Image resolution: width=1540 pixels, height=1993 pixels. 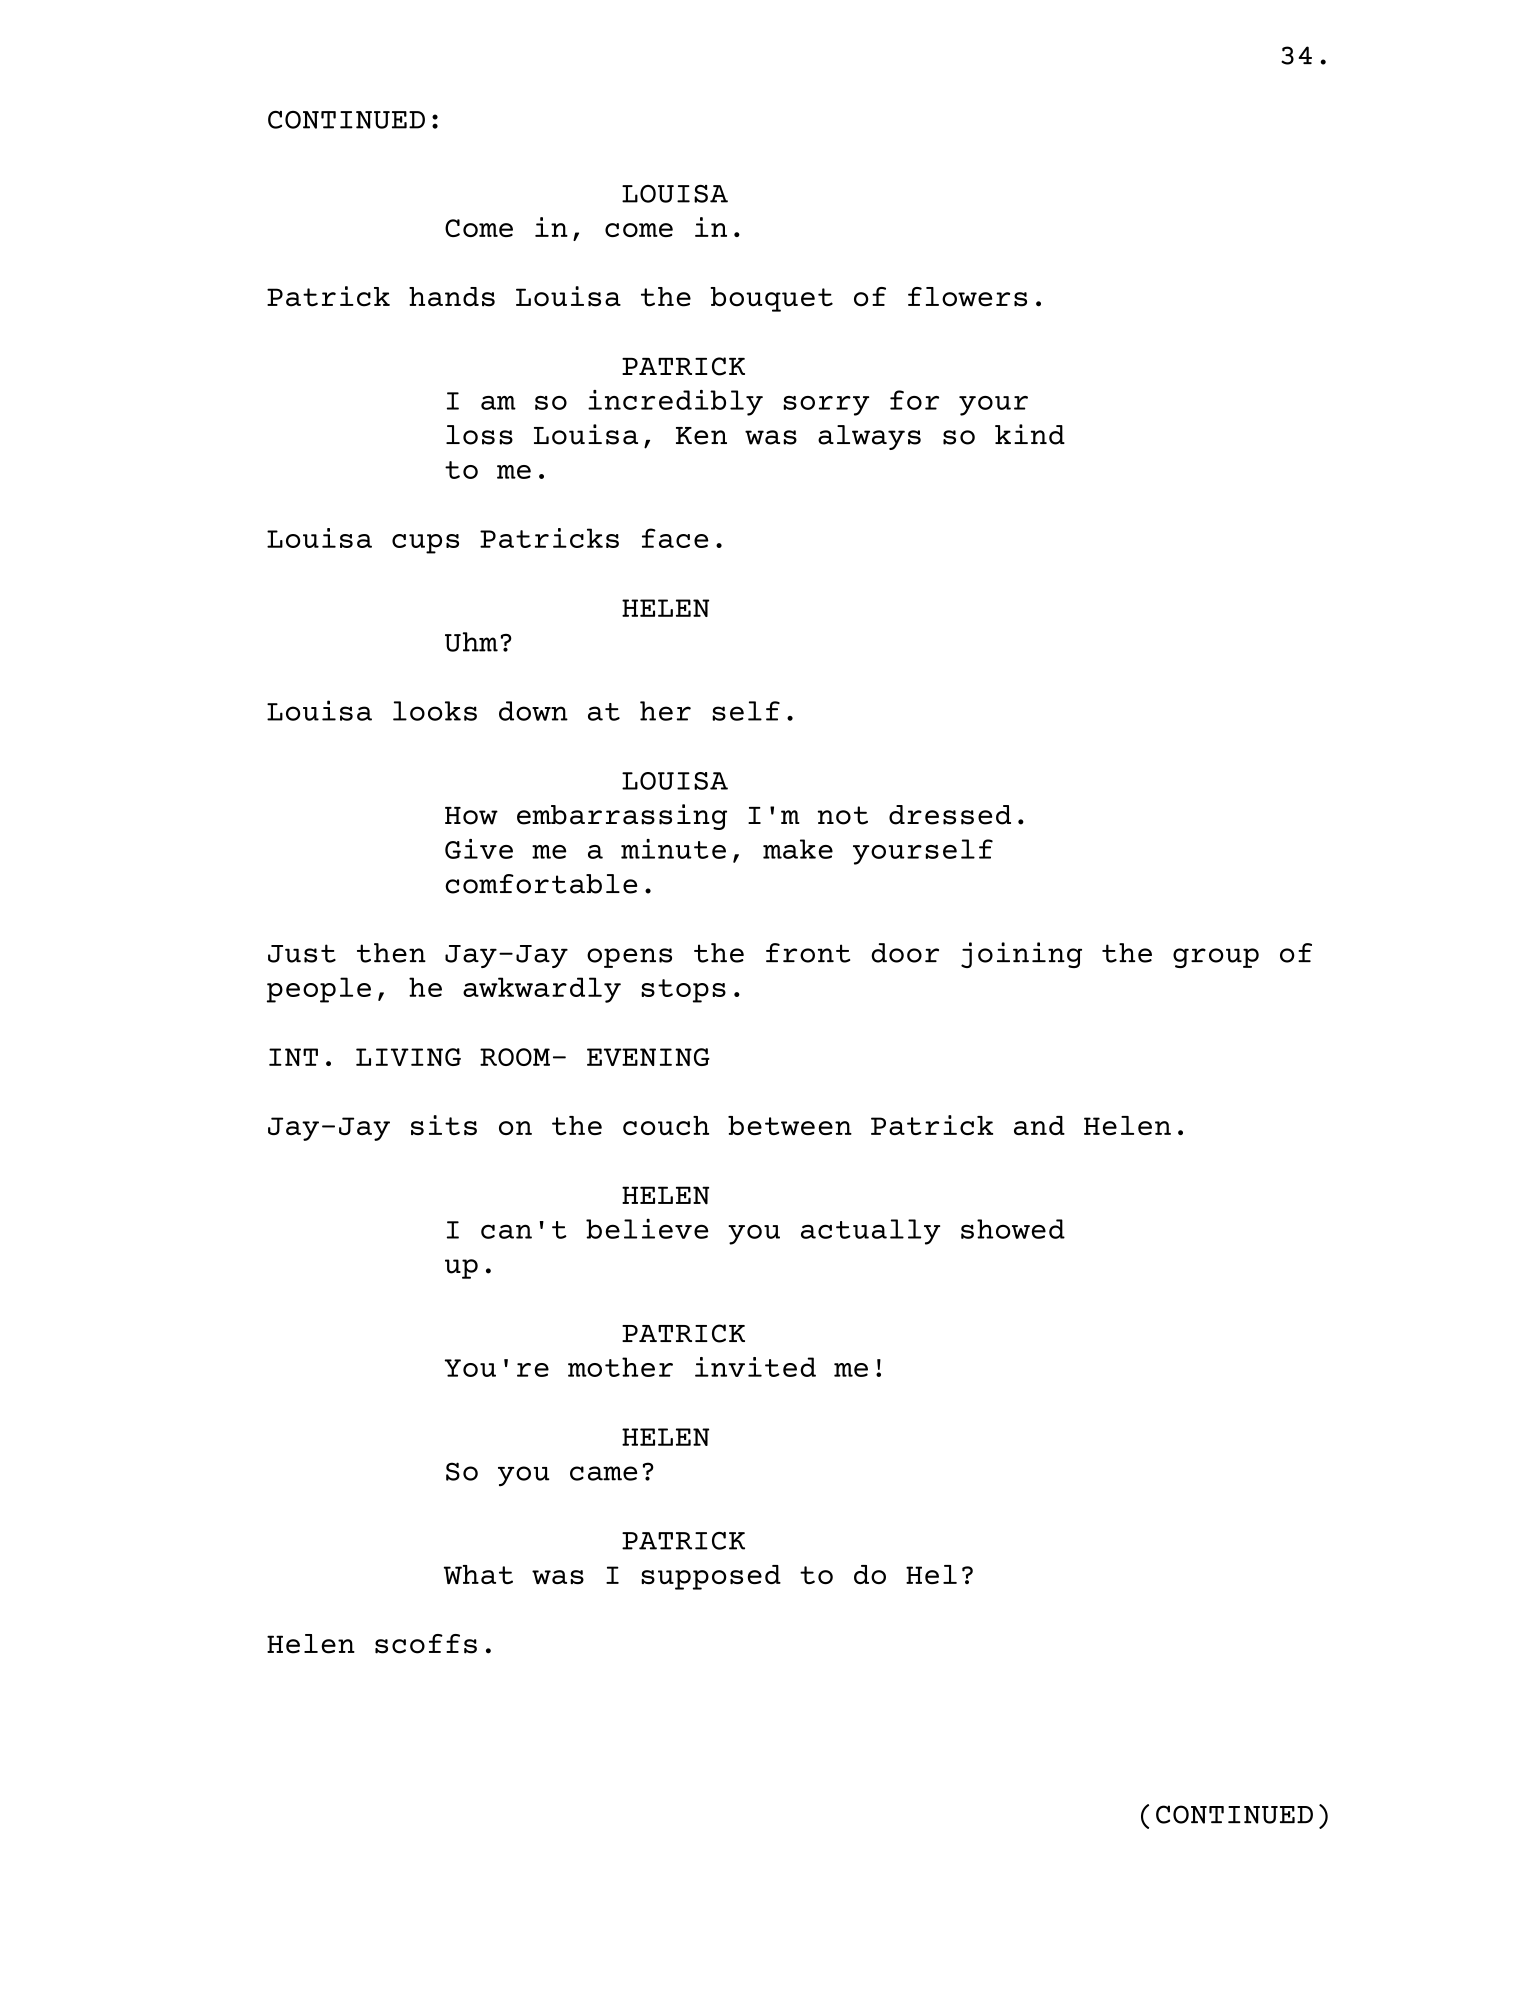 I want to click on showed, so click(x=1013, y=1229).
